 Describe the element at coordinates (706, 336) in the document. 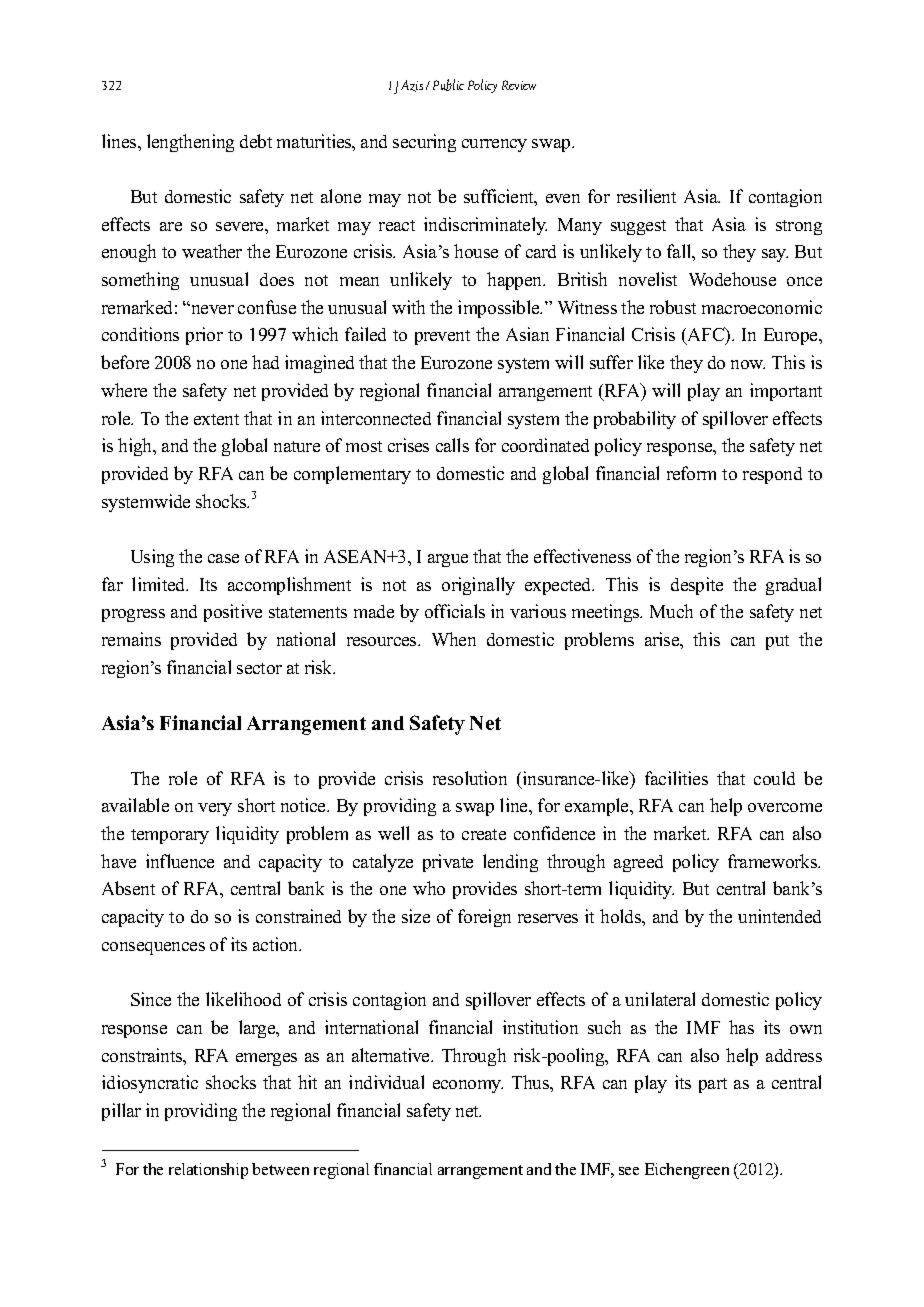

I see `AFC` at that location.
